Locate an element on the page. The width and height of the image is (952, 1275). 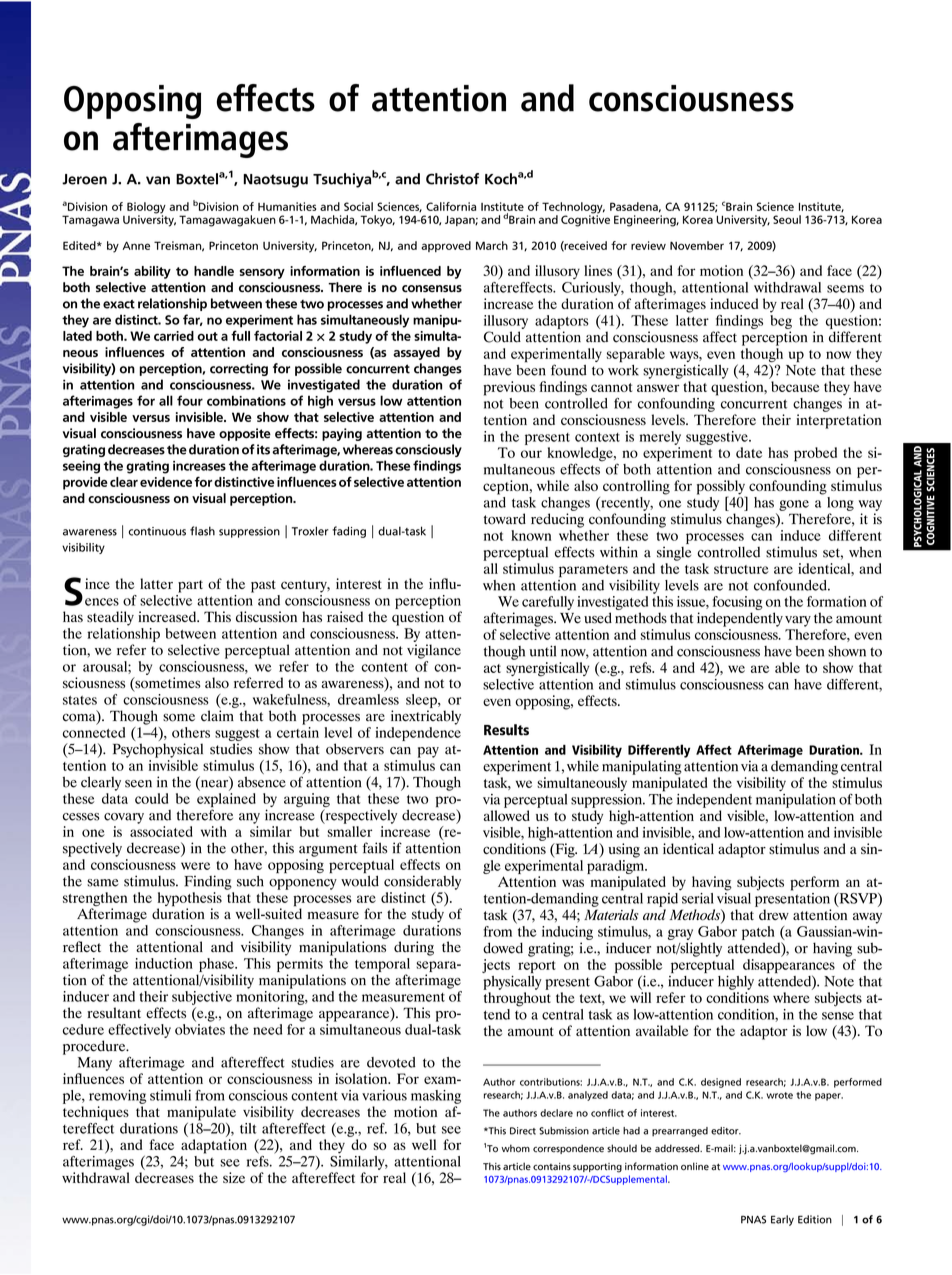
Seoul is located at coordinates (787, 219).
